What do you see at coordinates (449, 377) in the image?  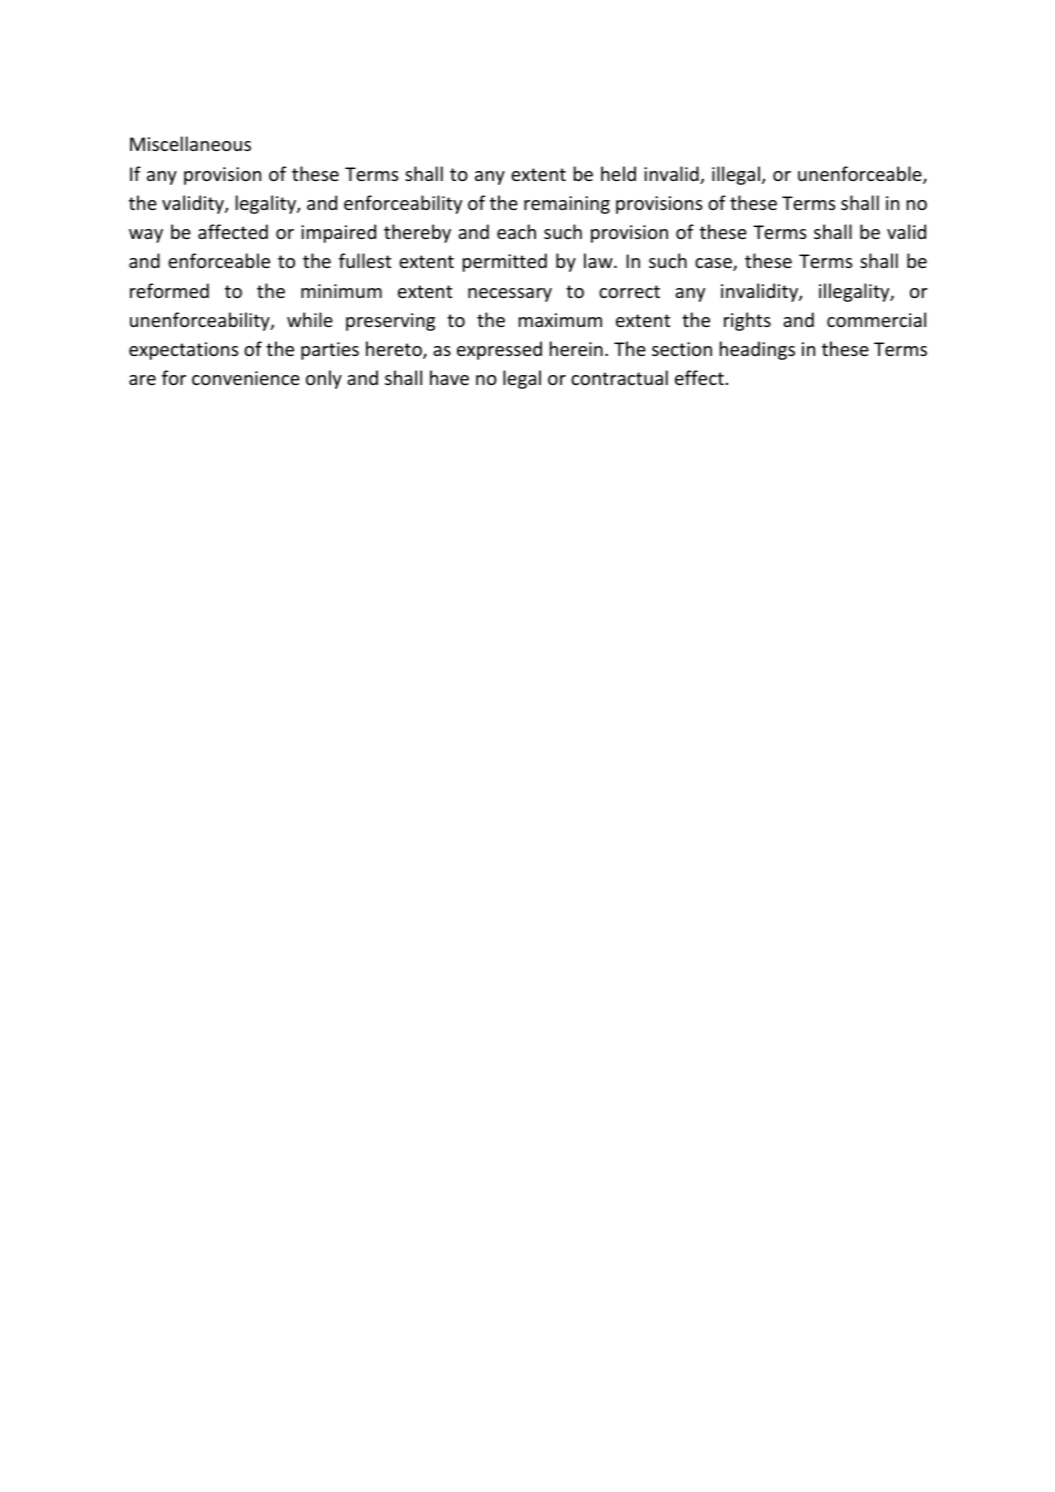 I see `have` at bounding box center [449, 377].
